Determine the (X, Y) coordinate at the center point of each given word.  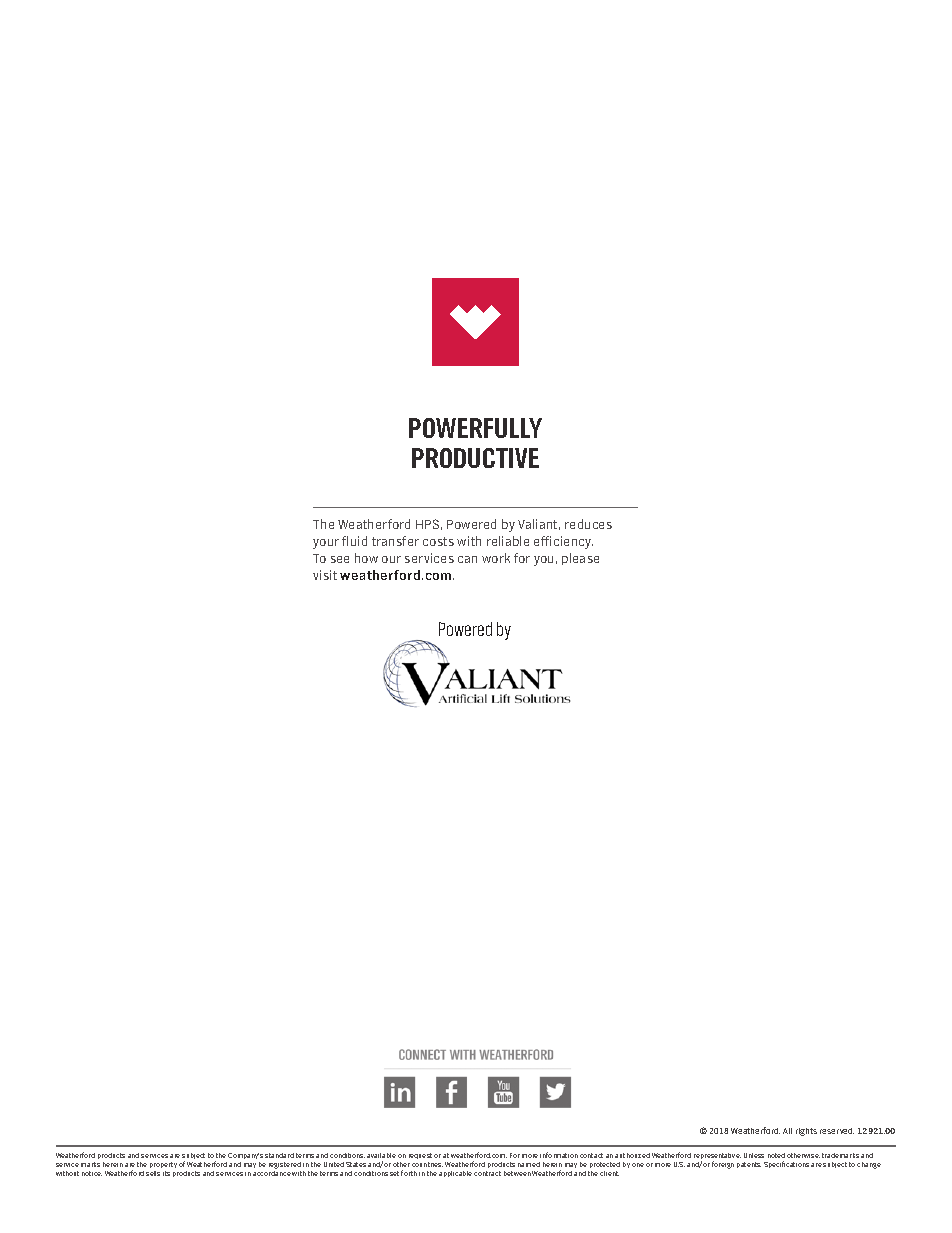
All (787, 1131)
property (163, 1167)
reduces (588, 524)
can (467, 559)
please (580, 559)
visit (325, 575)
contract (487, 1173)
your (326, 544)
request (420, 1156)
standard (279, 1155)
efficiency (563, 542)
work (496, 558)
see (340, 559)
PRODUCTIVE (475, 458)
